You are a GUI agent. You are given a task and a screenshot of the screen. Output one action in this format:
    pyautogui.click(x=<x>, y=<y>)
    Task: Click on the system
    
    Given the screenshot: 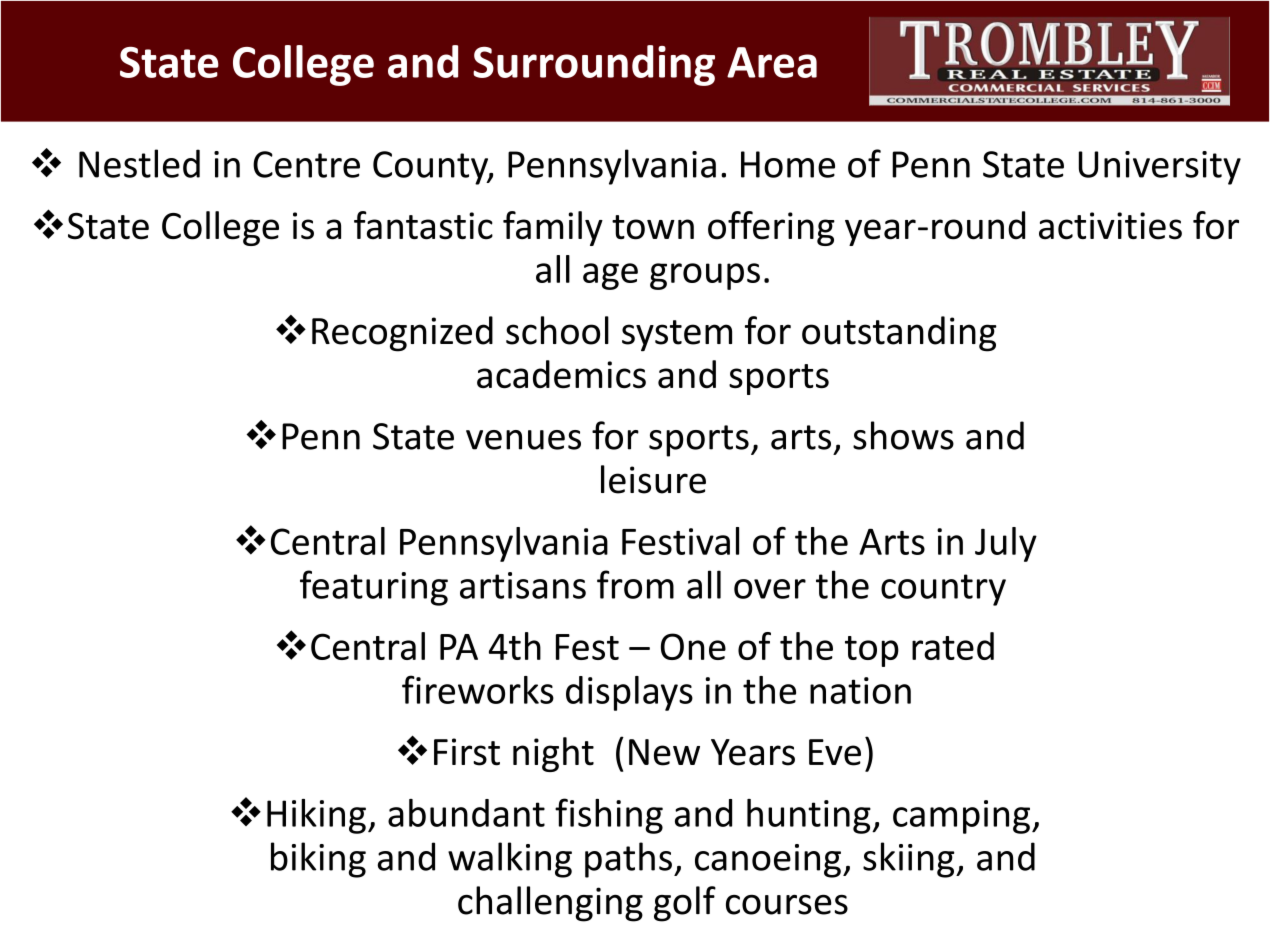 What is the action you would take?
    pyautogui.click(x=677, y=336)
